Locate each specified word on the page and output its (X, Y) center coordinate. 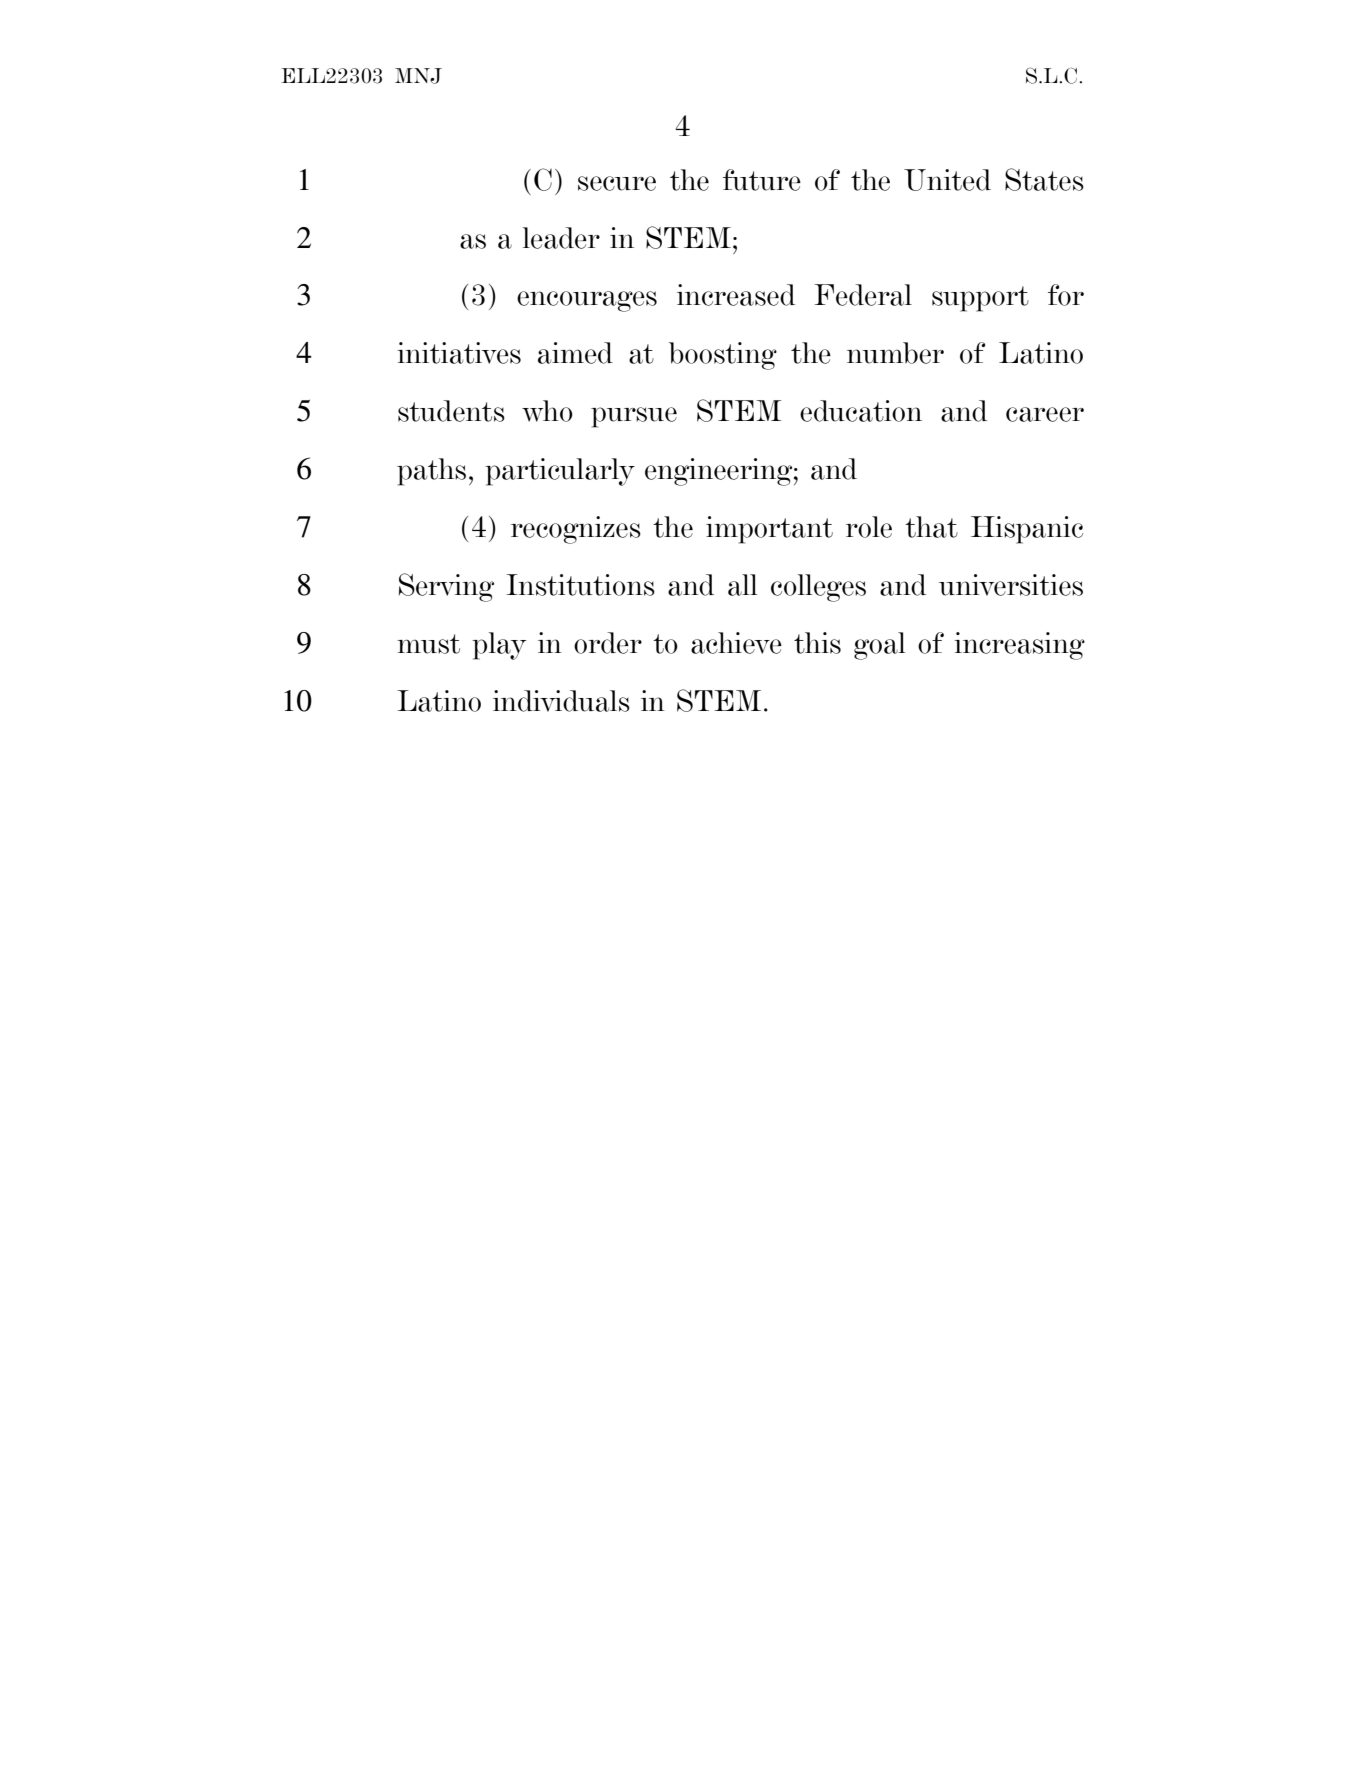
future (762, 180)
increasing (1019, 646)
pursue (634, 417)
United (947, 180)
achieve (736, 643)
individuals (561, 701)
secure (617, 183)
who (547, 411)
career (1045, 414)
